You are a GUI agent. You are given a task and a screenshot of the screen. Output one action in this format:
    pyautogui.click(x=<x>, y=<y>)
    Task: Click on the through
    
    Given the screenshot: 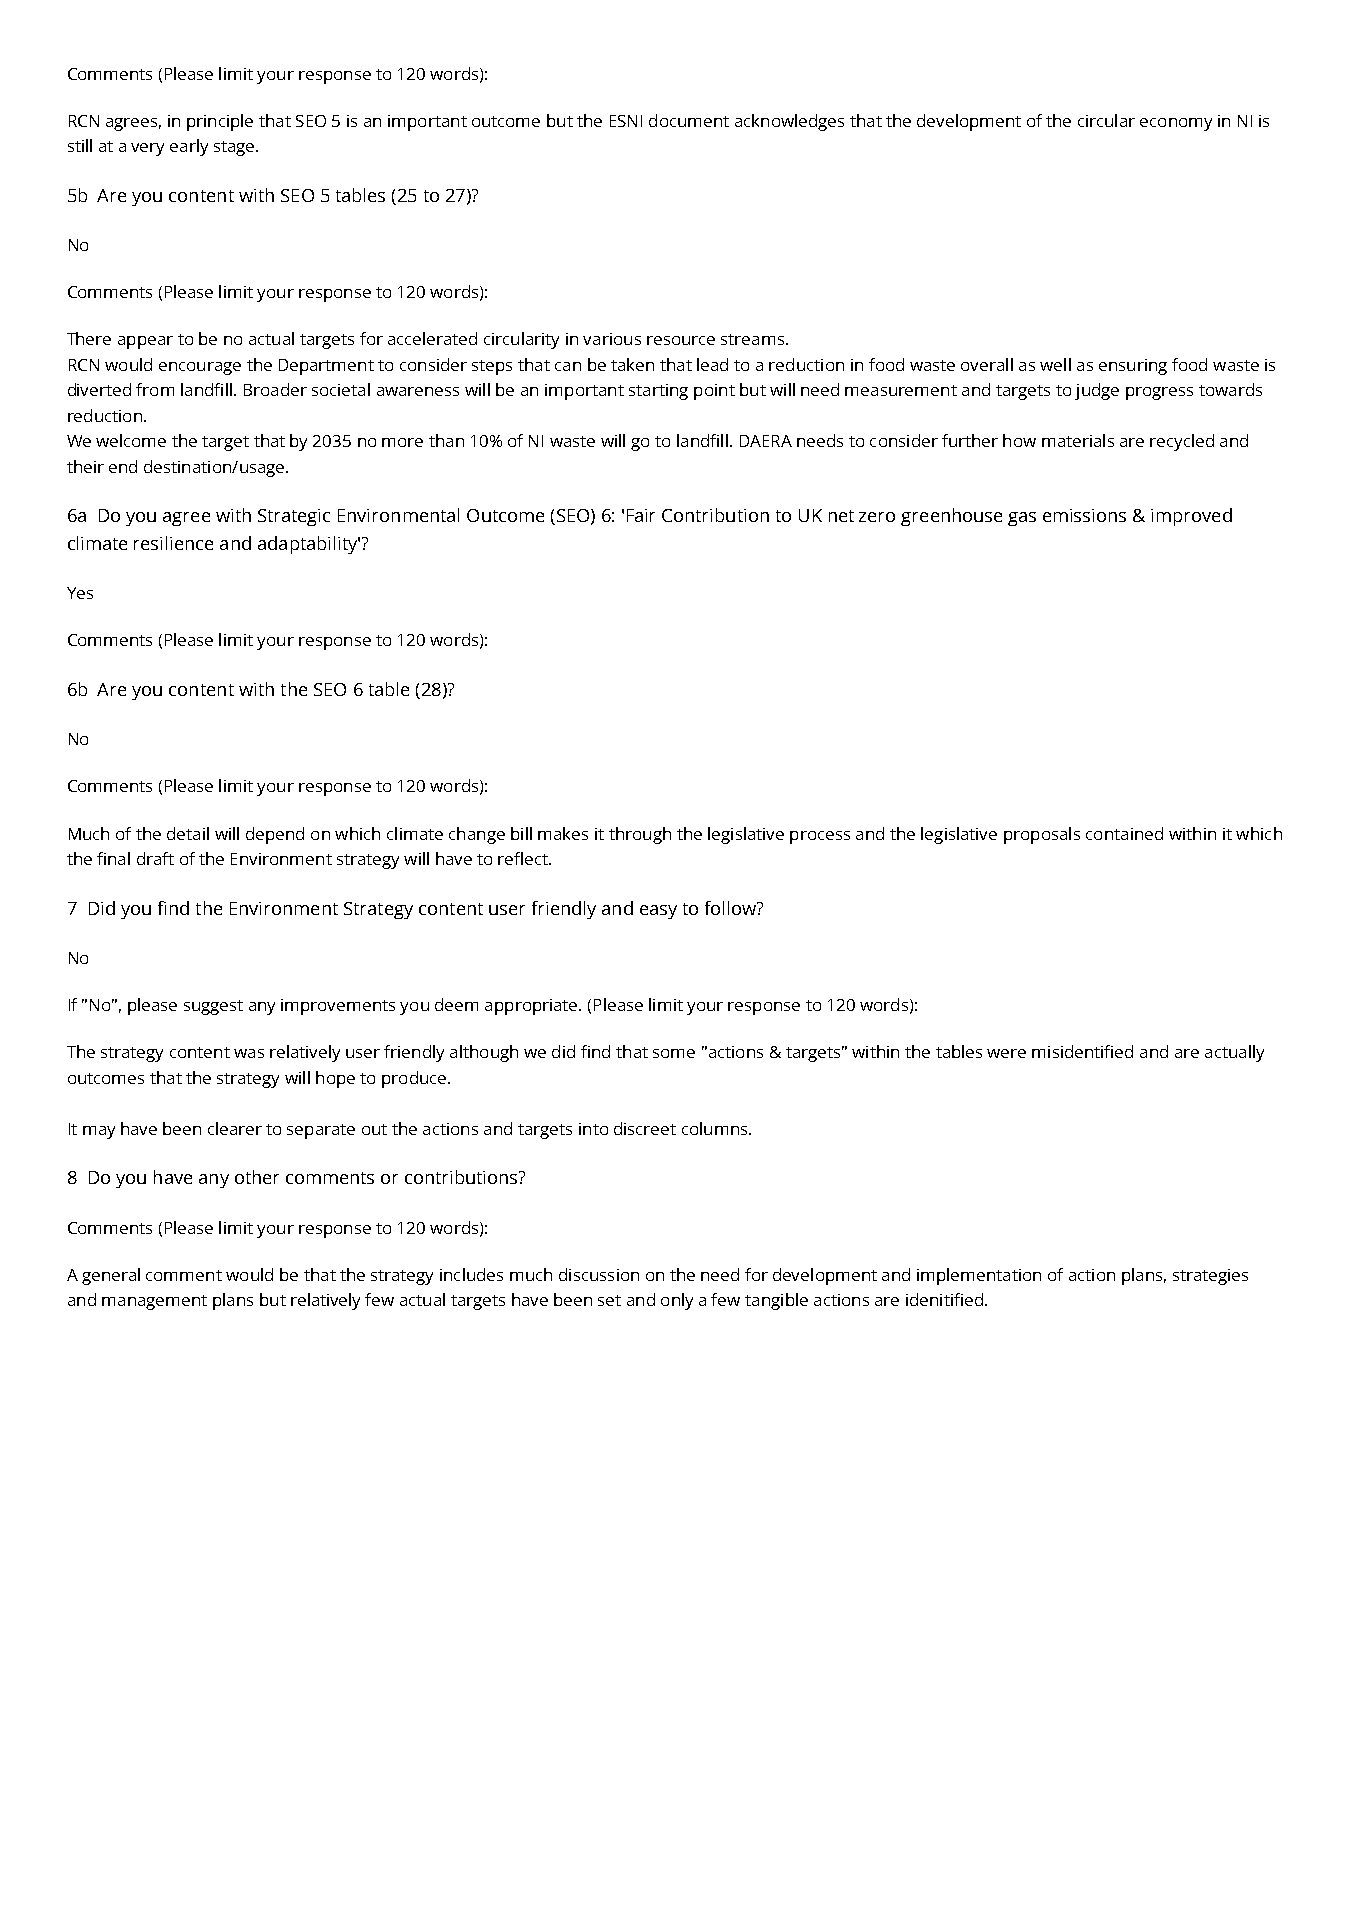 What is the action you would take?
    pyautogui.click(x=640, y=835)
